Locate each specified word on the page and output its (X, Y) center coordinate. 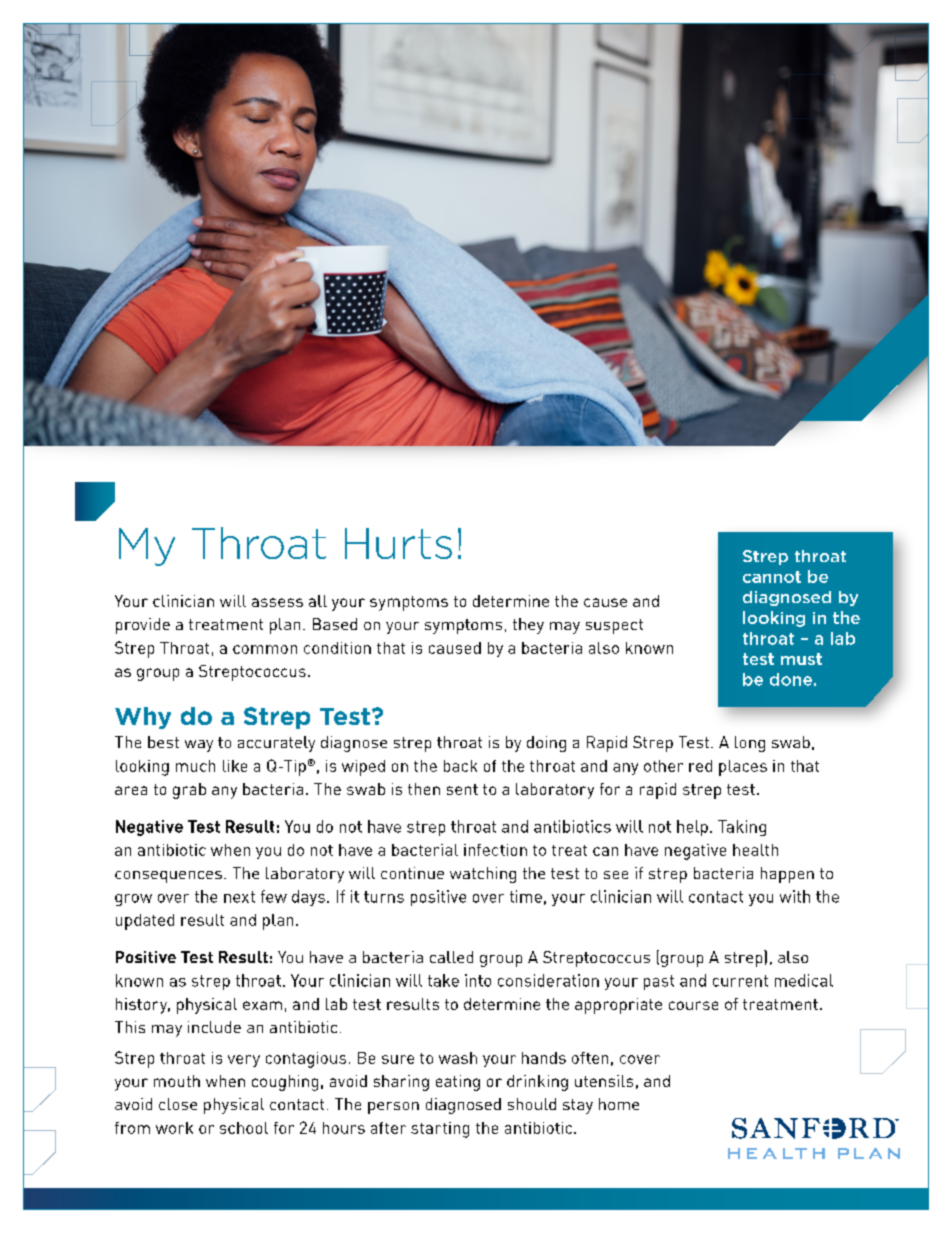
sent (462, 789)
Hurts (398, 543)
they (528, 626)
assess (277, 602)
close (178, 1104)
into (478, 980)
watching (483, 875)
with (795, 896)
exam (262, 1005)
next (239, 897)
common (265, 649)
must (801, 659)
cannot (772, 577)
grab (189, 791)
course (693, 1005)
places (743, 768)
